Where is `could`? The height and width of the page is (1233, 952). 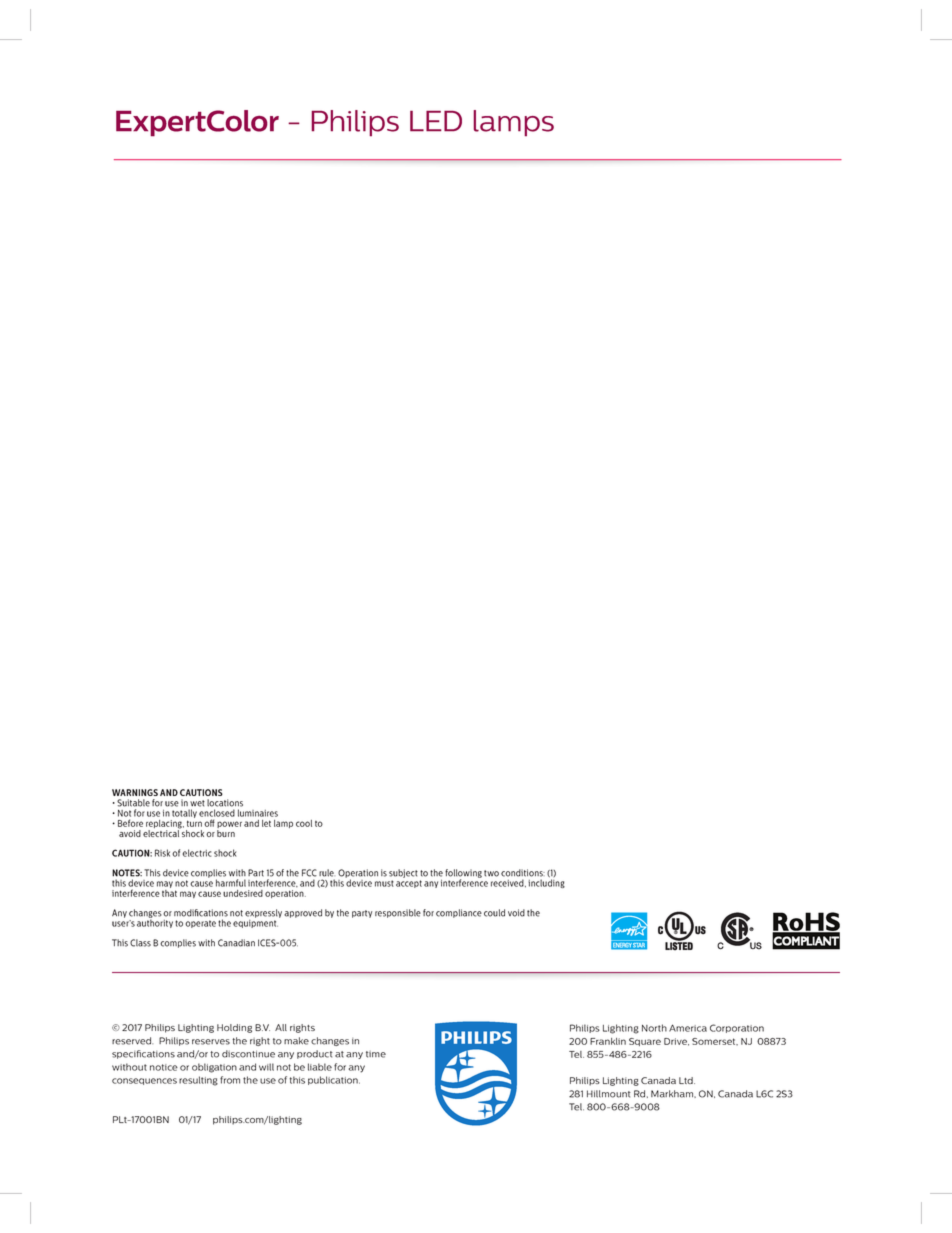
could is located at coordinates (494, 913).
